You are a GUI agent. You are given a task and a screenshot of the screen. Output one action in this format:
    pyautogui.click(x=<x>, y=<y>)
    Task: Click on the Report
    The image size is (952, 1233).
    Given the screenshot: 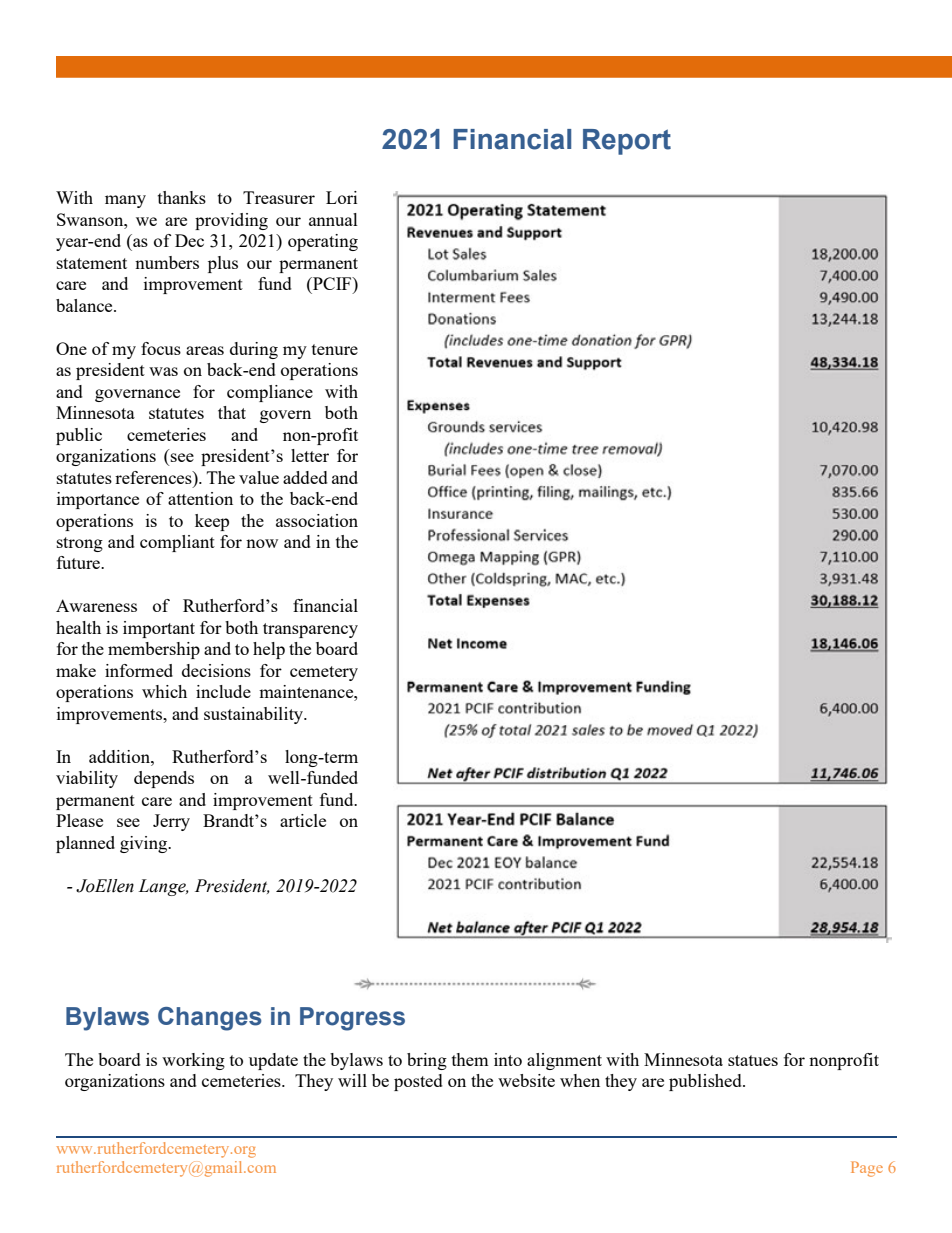 What is the action you would take?
    pyautogui.click(x=627, y=142)
